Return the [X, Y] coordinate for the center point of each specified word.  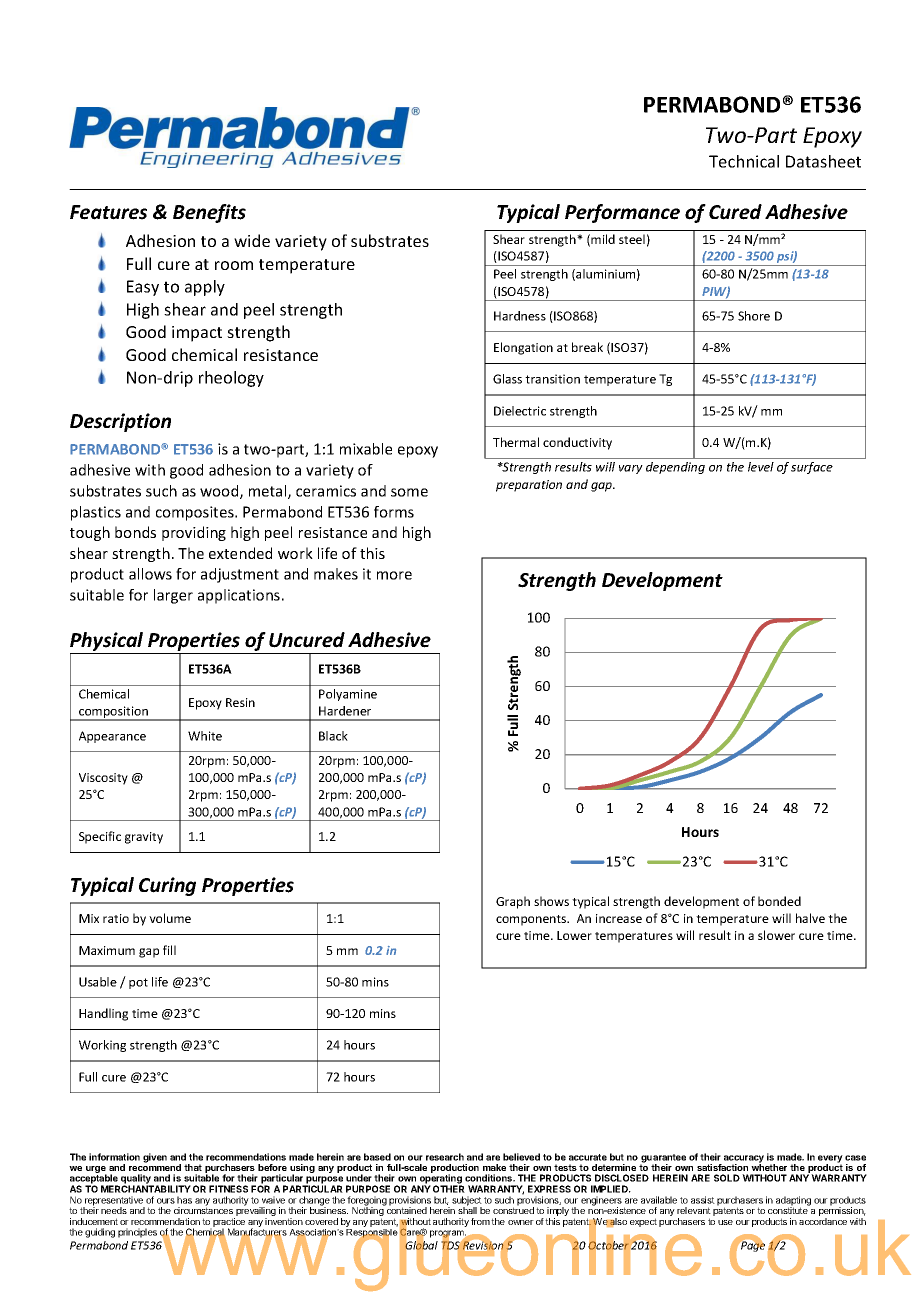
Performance [622, 213]
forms [394, 512]
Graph [513, 902]
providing [194, 533]
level [761, 467]
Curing [167, 886]
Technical [744, 161]
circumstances [203, 1209]
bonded [779, 901]
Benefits [209, 213]
